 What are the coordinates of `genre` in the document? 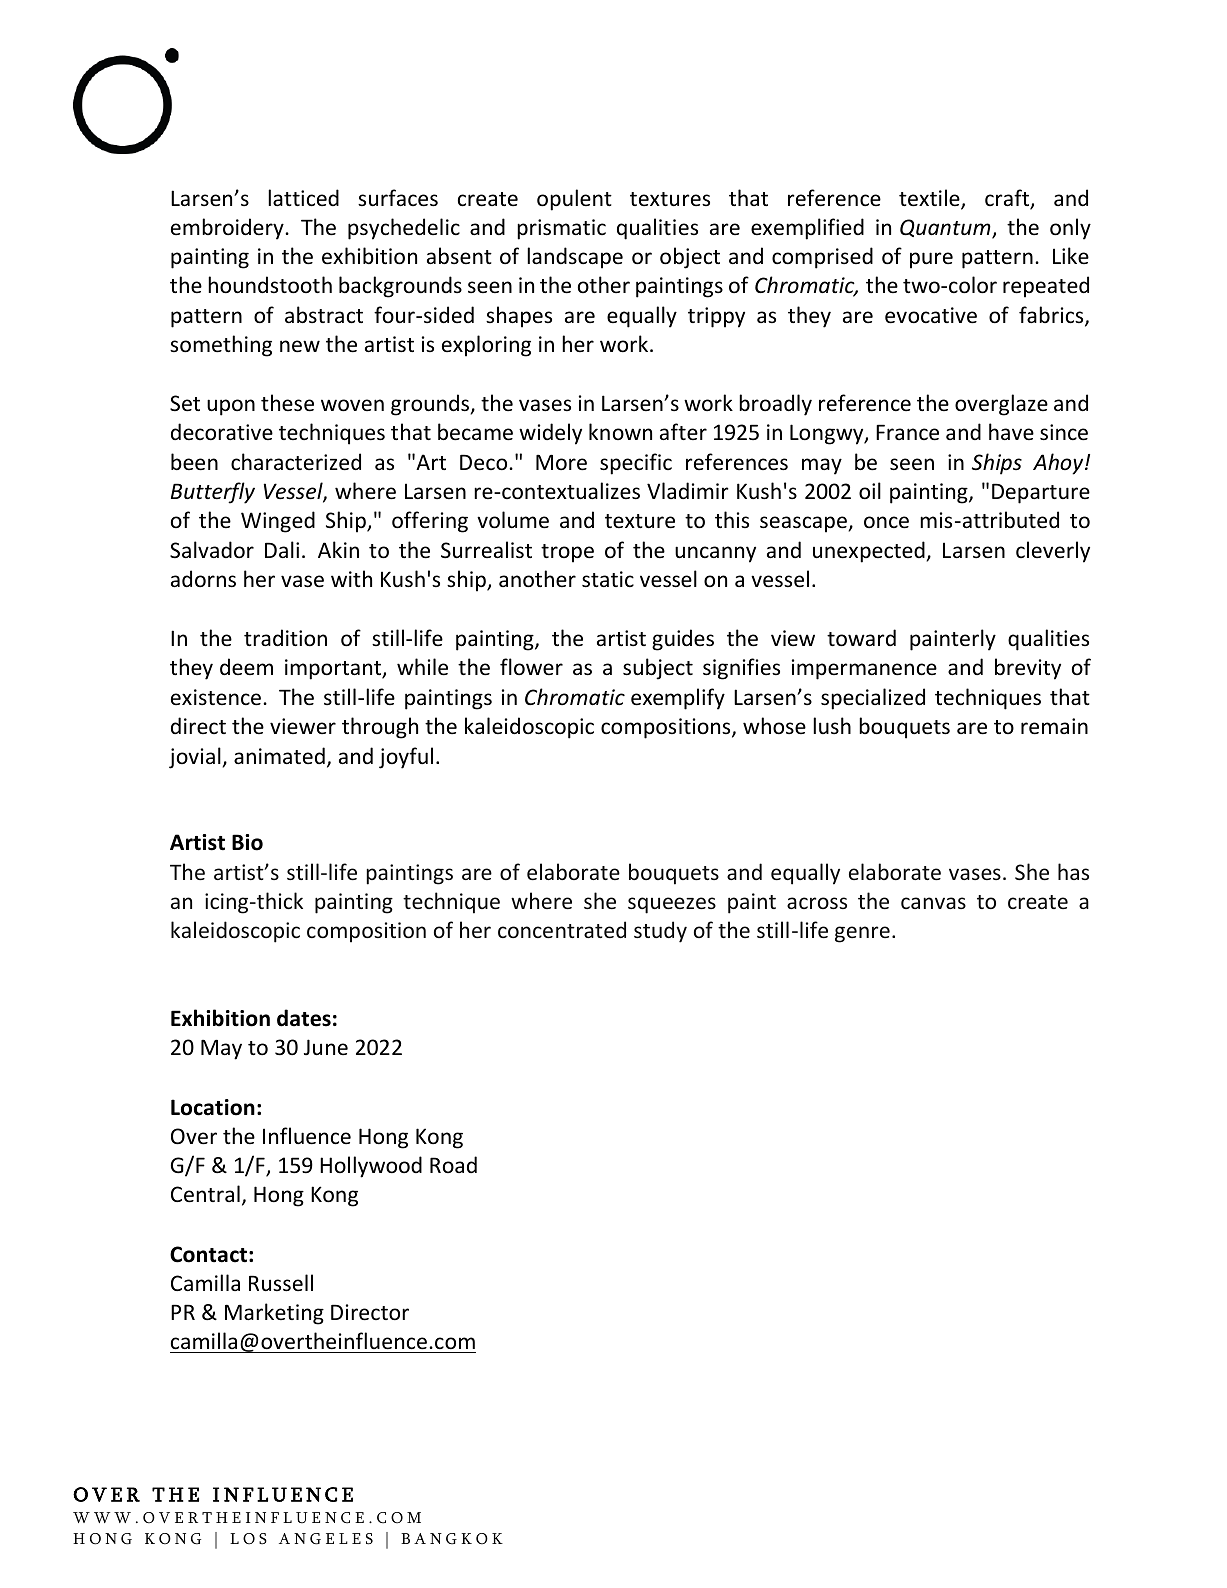 It's located at (862, 934).
